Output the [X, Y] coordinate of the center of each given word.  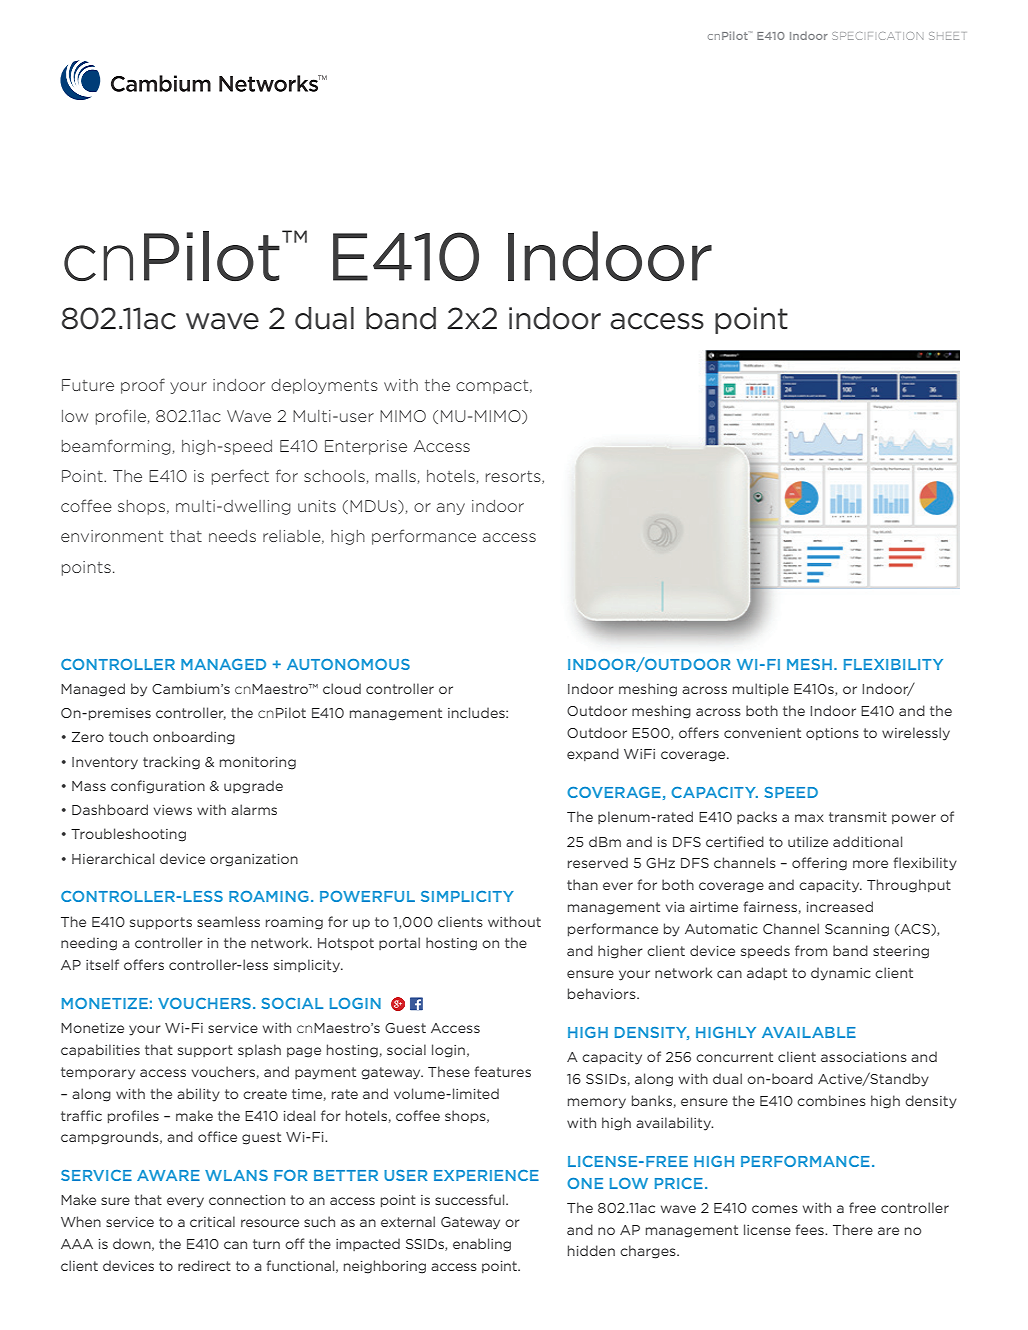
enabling [482, 1245]
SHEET [947, 36]
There [853, 1229]
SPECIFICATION [877, 36]
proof [143, 386]
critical [212, 1221]
